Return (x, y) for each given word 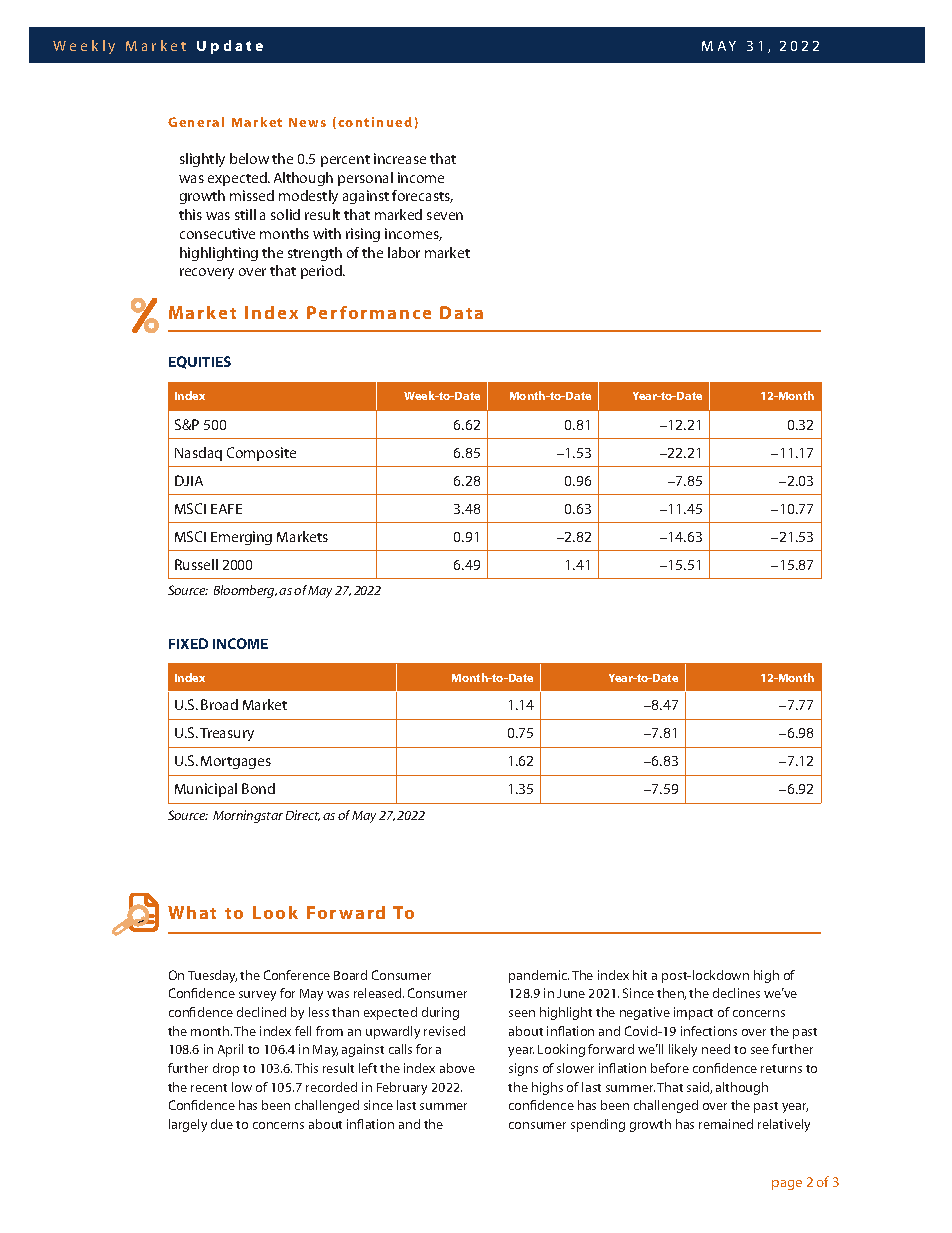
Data (461, 312)
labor (404, 252)
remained (726, 1124)
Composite (261, 454)
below (249, 158)
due (222, 1124)
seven (445, 216)
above (457, 1068)
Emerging (241, 538)
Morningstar (248, 816)
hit (640, 975)
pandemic (539, 976)
